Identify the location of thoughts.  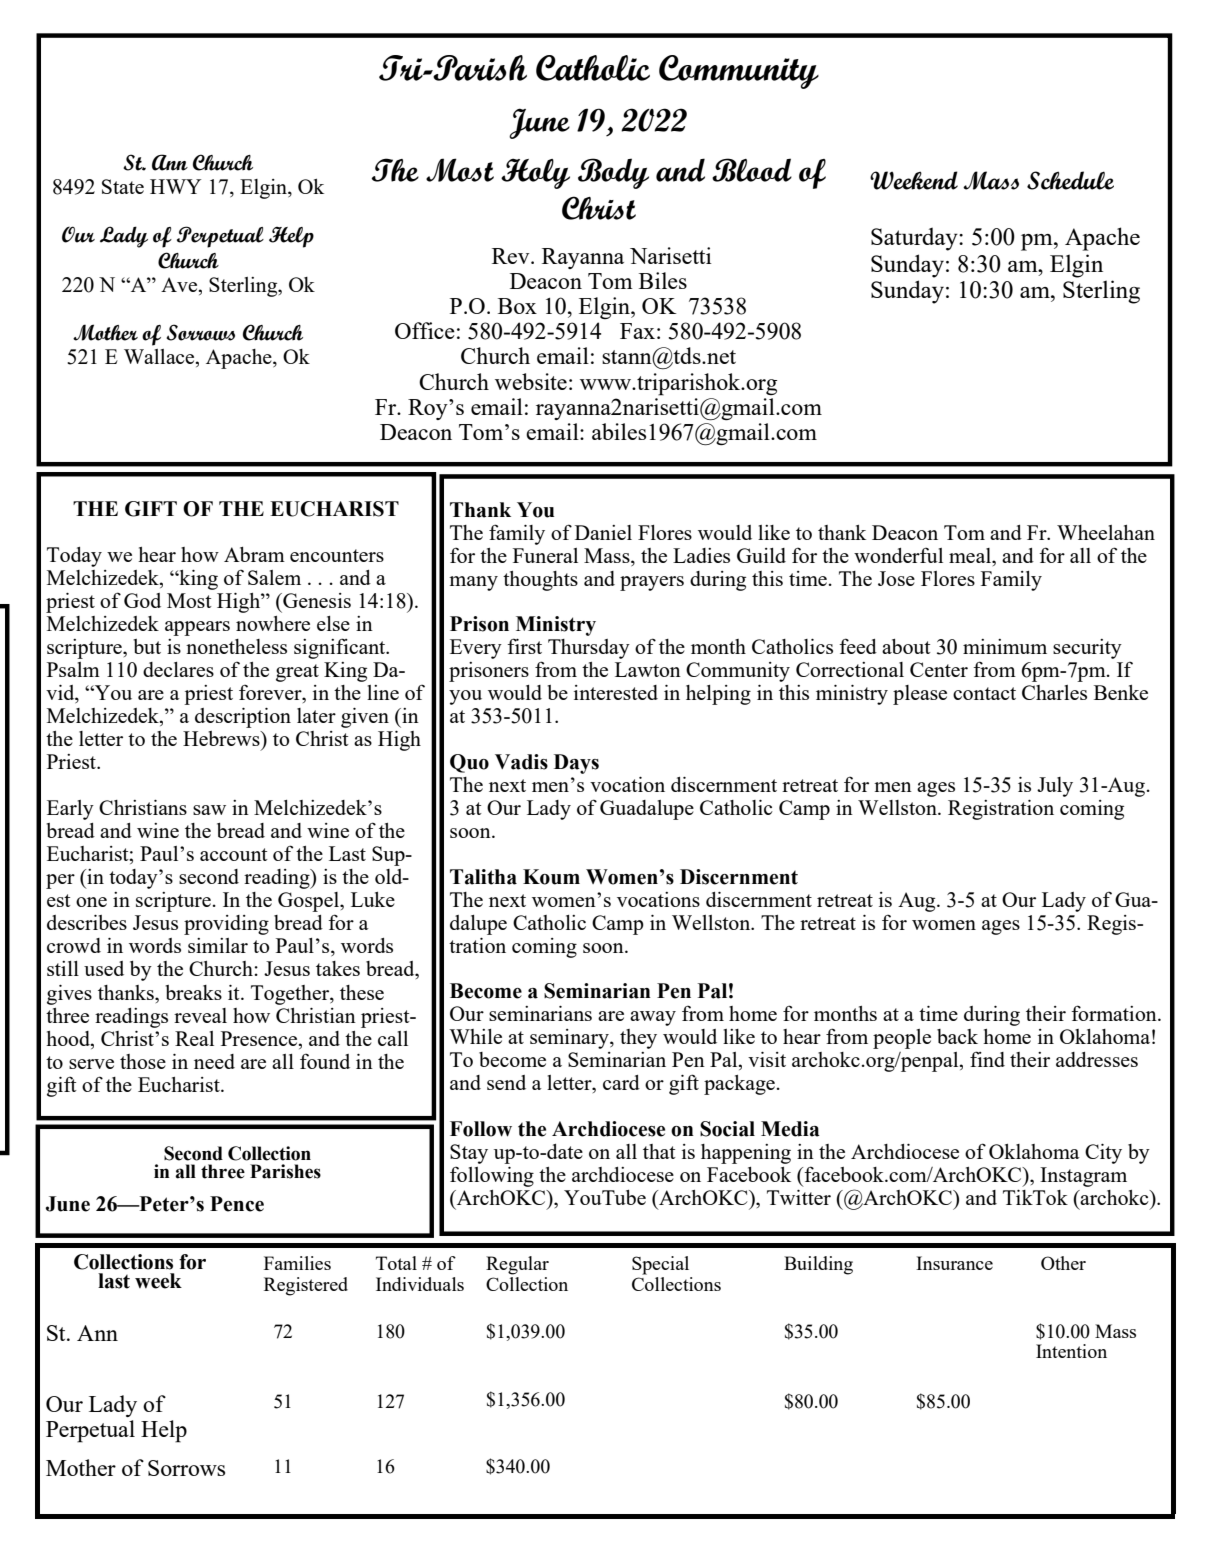
(540, 581).
